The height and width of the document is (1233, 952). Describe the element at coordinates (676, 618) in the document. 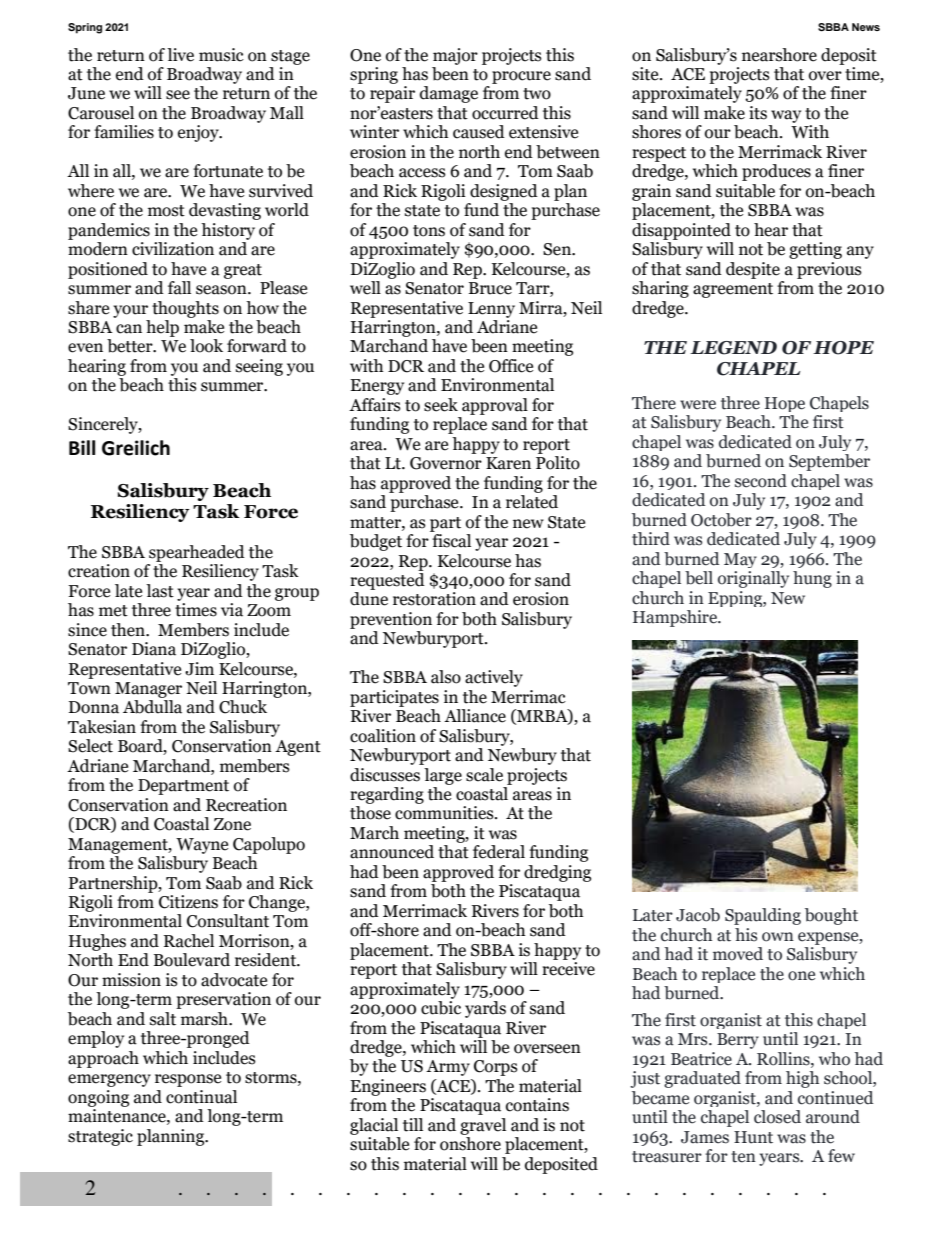

I see `Hampshire` at that location.
